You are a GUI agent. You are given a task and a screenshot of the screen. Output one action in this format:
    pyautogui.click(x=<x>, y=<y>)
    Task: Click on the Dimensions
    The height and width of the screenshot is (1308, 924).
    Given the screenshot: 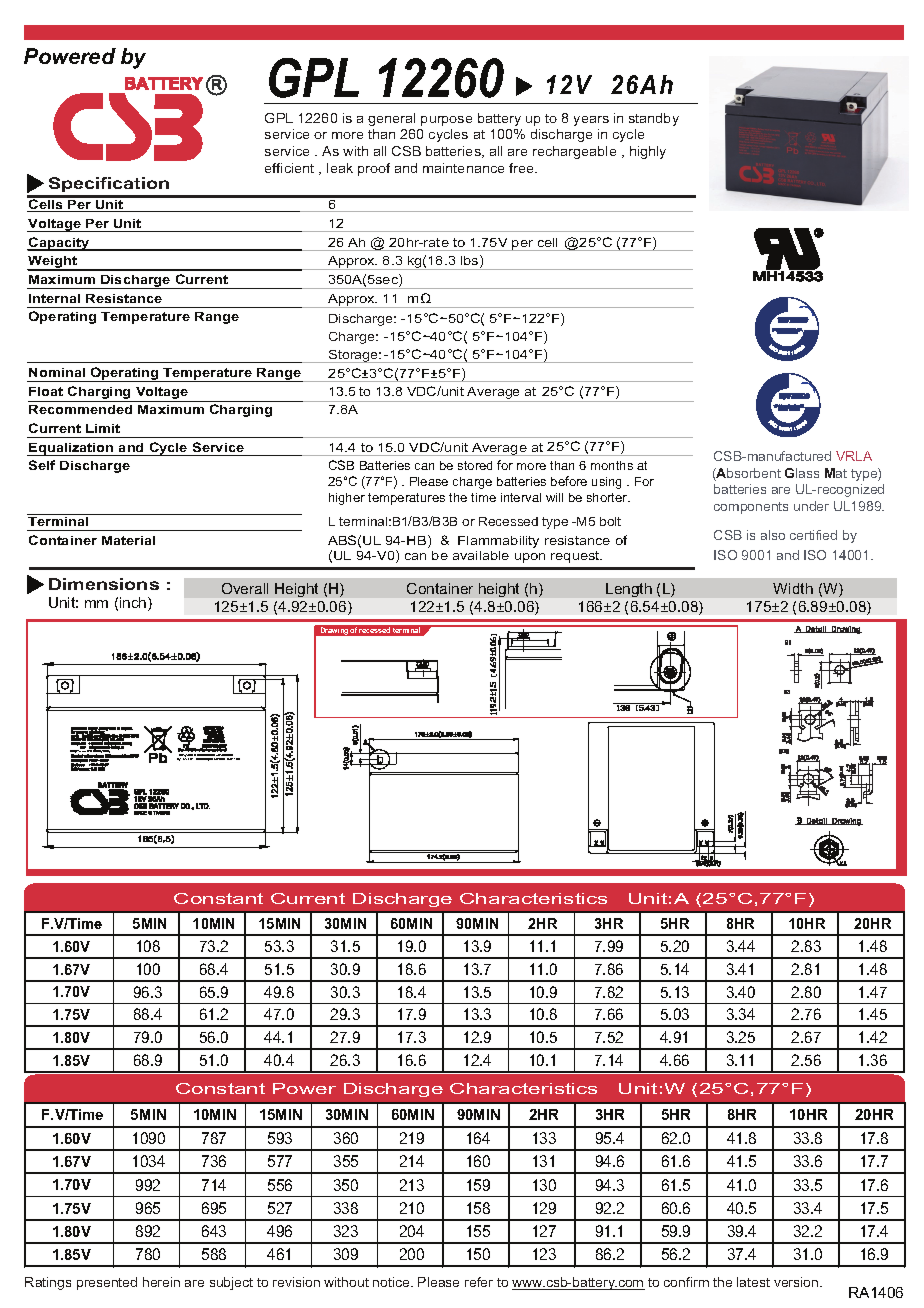 What is the action you would take?
    pyautogui.click(x=104, y=584)
